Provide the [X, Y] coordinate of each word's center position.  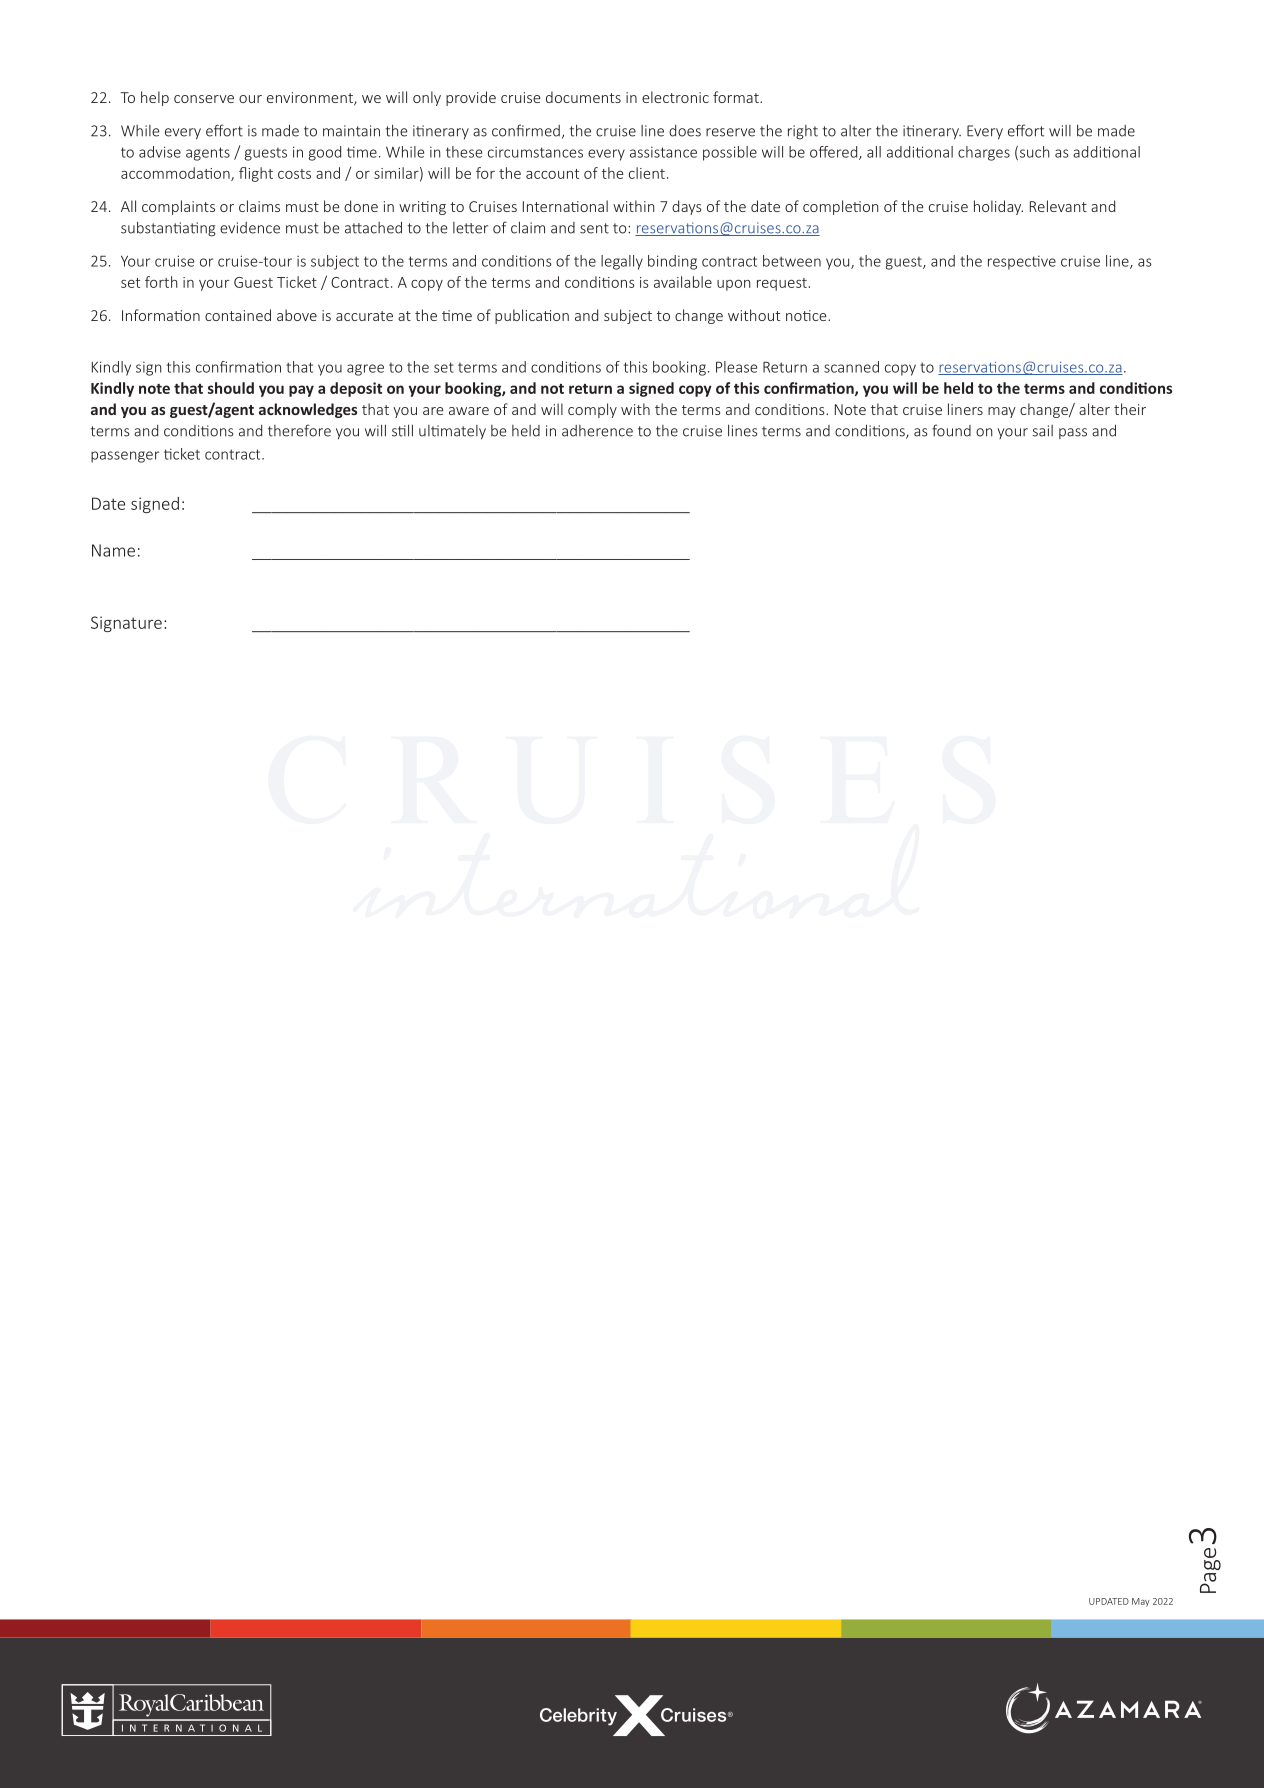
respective [1022, 262]
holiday [998, 207]
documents [583, 97]
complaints [178, 207]
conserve [204, 99]
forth [161, 282]
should [231, 388]
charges [984, 153]
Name [113, 550]
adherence [597, 431]
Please [736, 367]
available [683, 282]
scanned [851, 367]
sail [1043, 431]
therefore [299, 430]
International [565, 206]
